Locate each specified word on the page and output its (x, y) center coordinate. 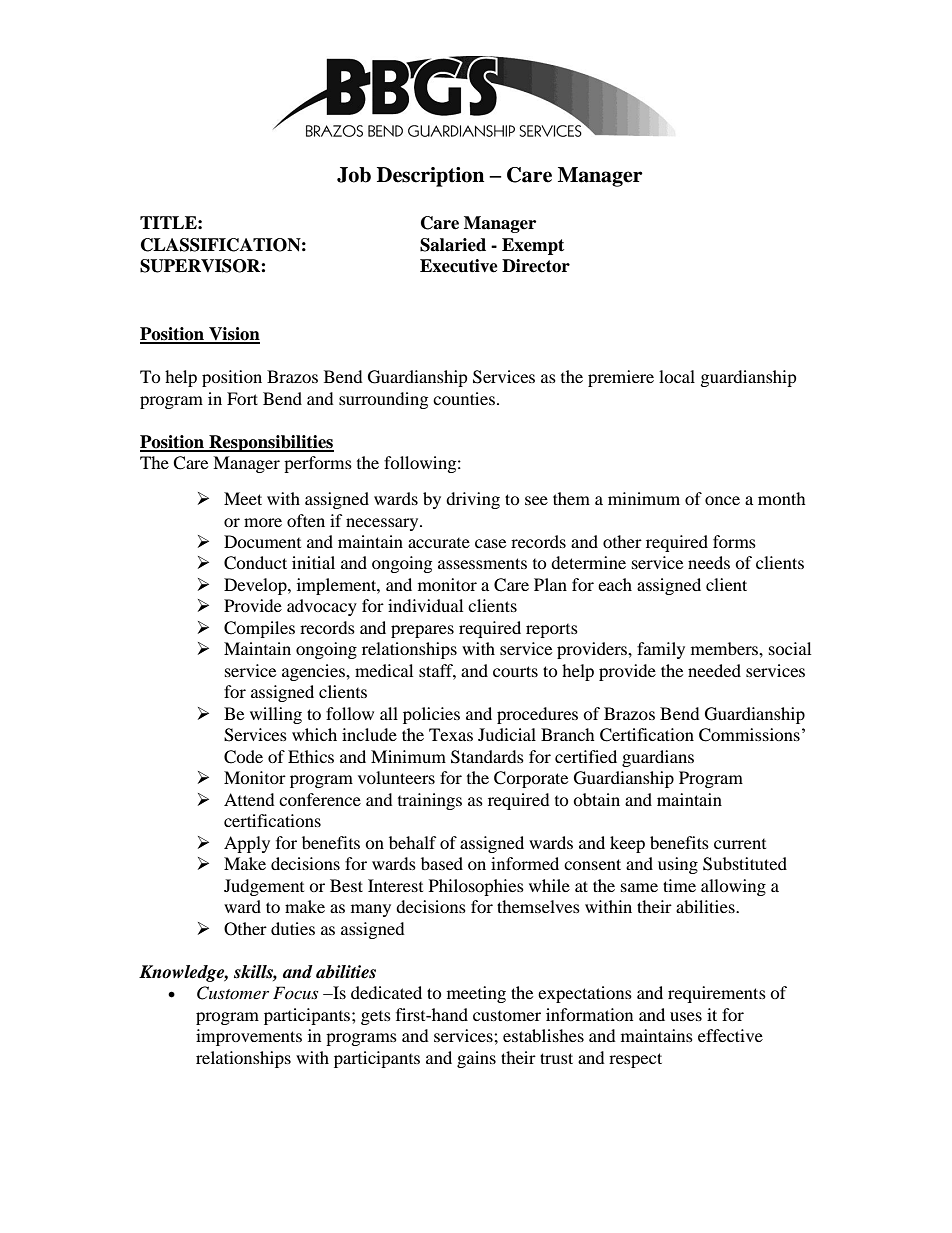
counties (464, 398)
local (677, 376)
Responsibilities (270, 443)
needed (714, 670)
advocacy (322, 607)
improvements (249, 1037)
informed (525, 863)
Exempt (533, 246)
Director (536, 266)
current (740, 844)
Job (354, 175)
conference (320, 799)
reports (552, 631)
